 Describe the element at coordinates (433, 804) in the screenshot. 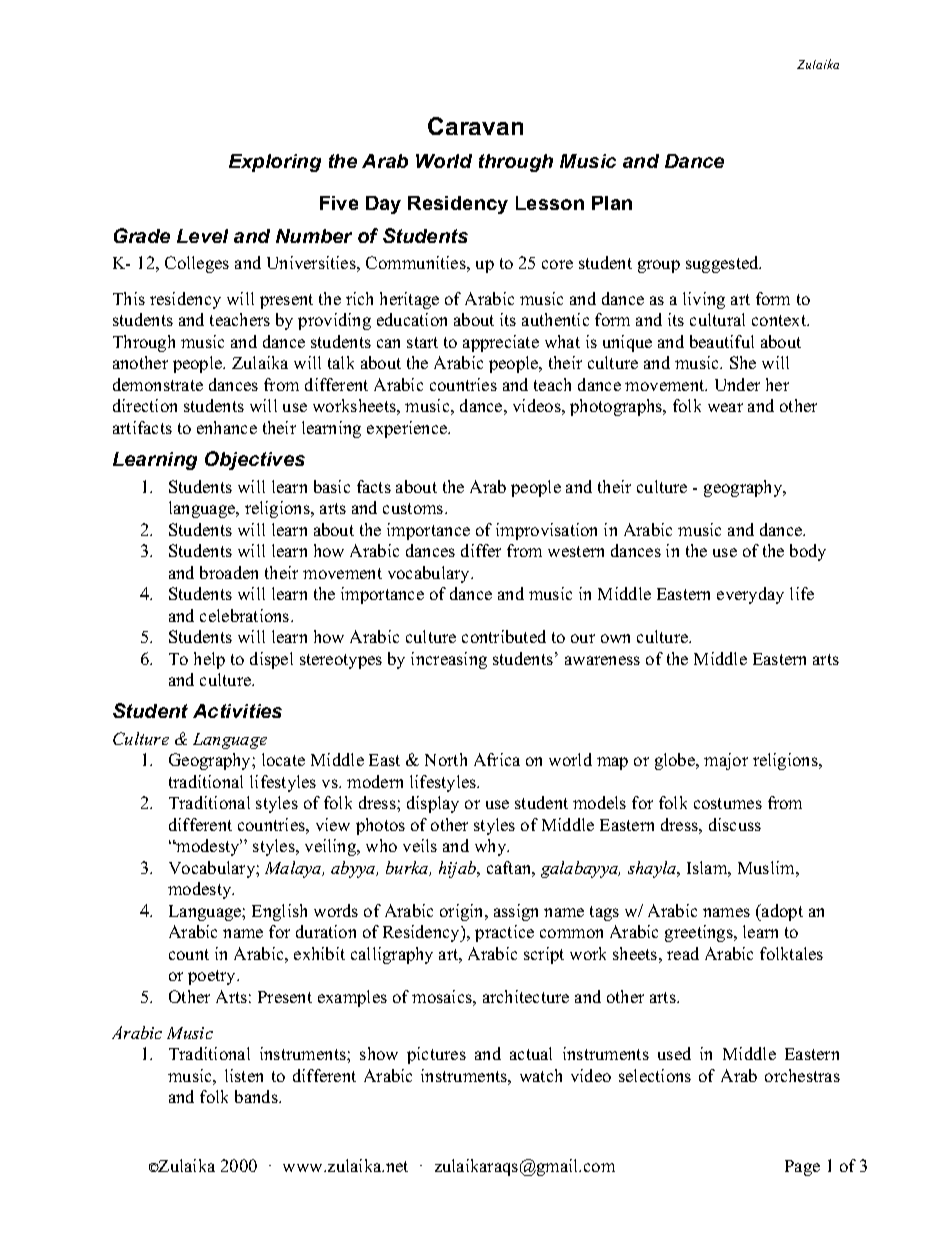

I see `display` at that location.
